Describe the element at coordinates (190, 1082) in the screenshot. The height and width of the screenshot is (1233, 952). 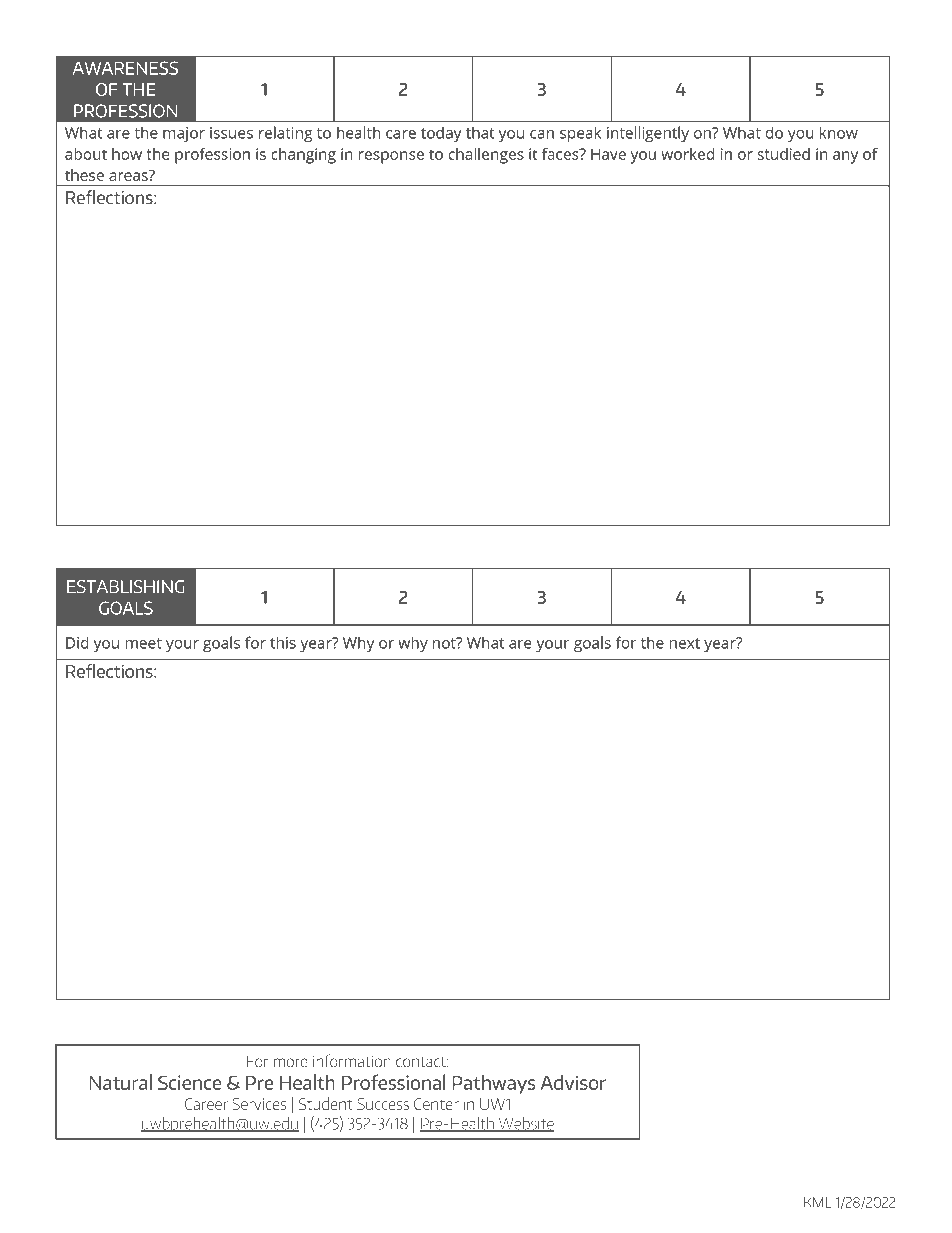
I see `Science` at that location.
